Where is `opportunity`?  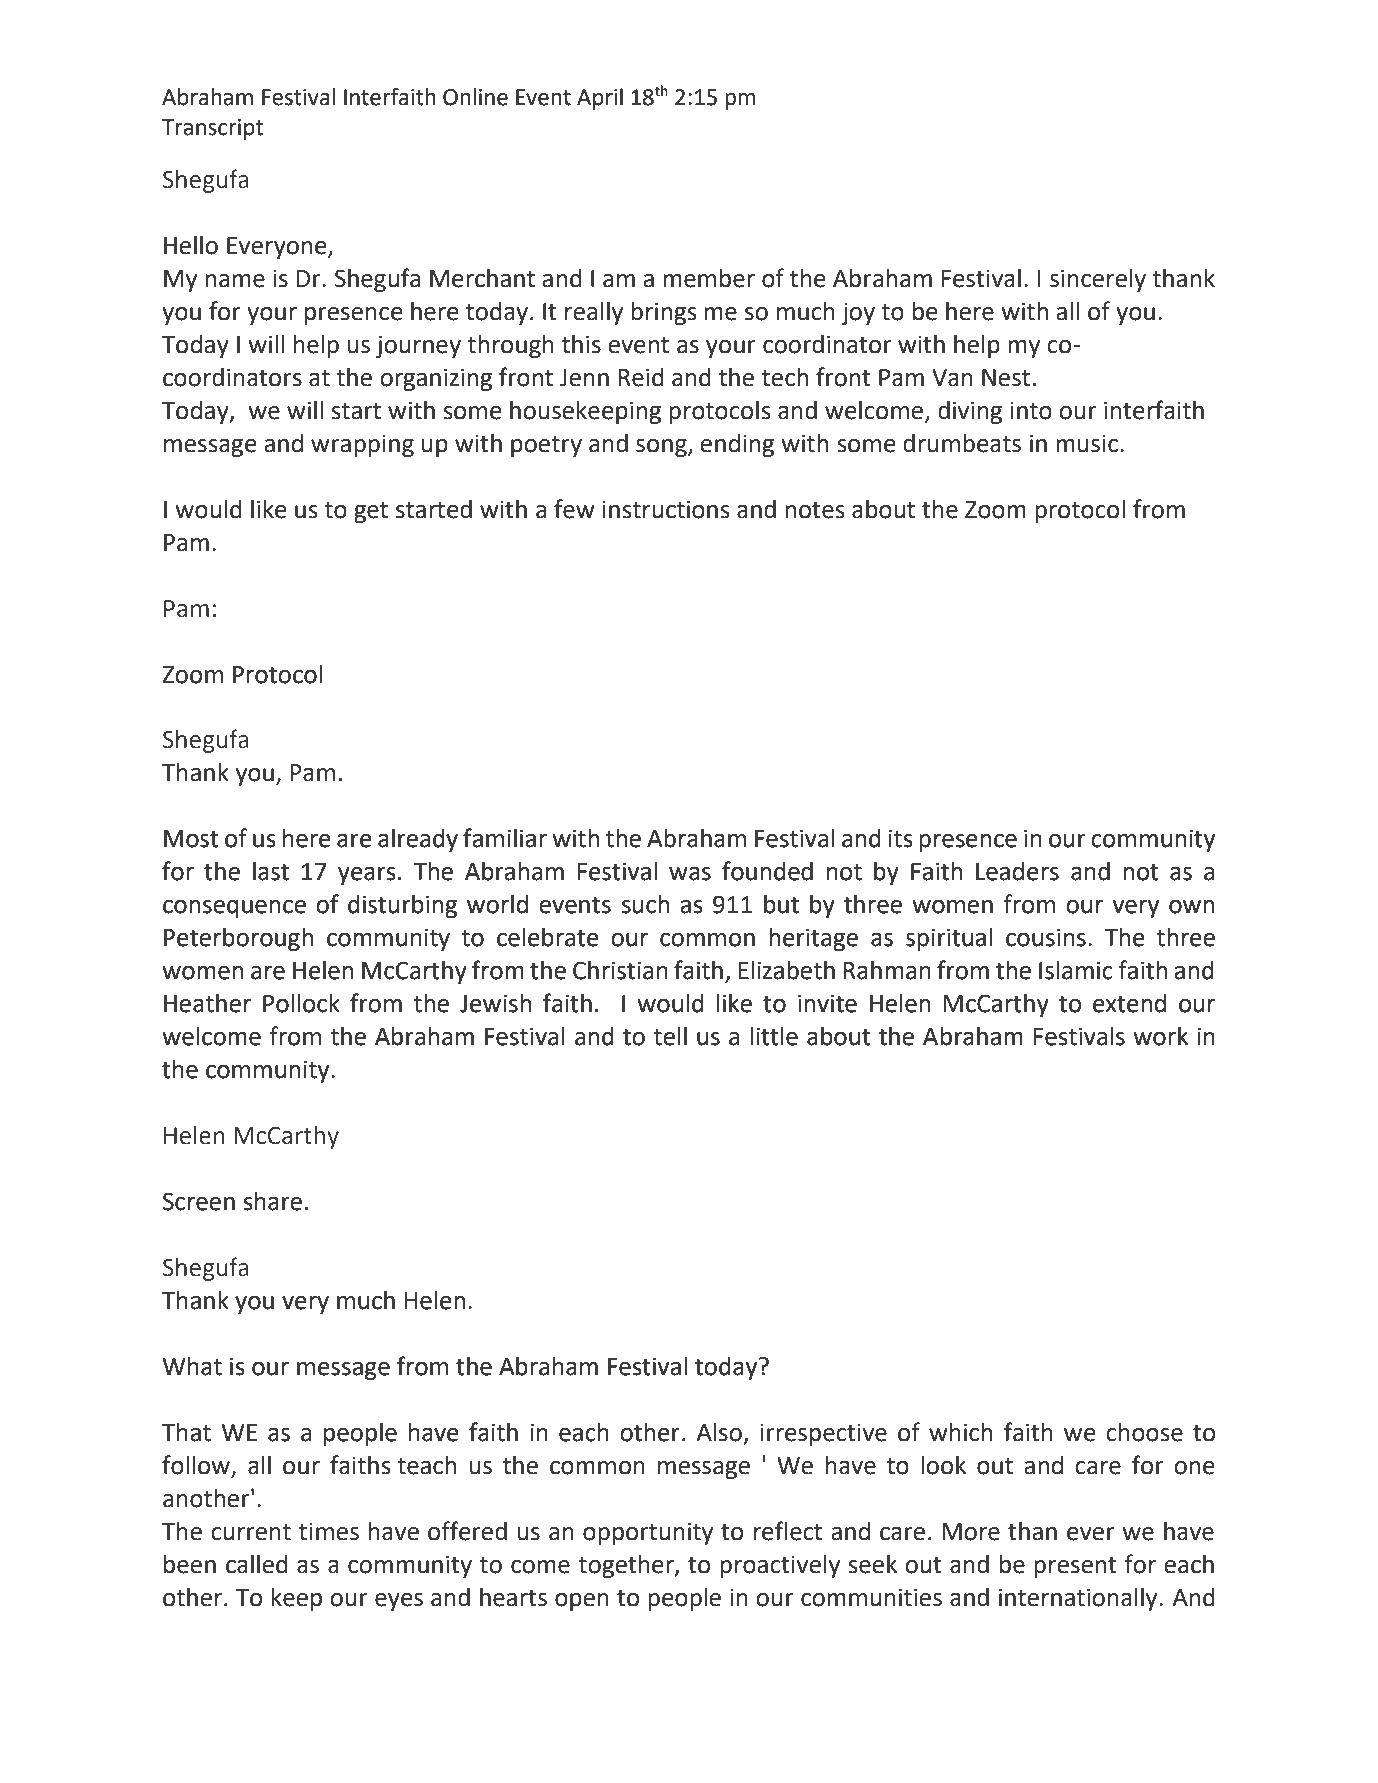
opportunity is located at coordinates (648, 1533).
